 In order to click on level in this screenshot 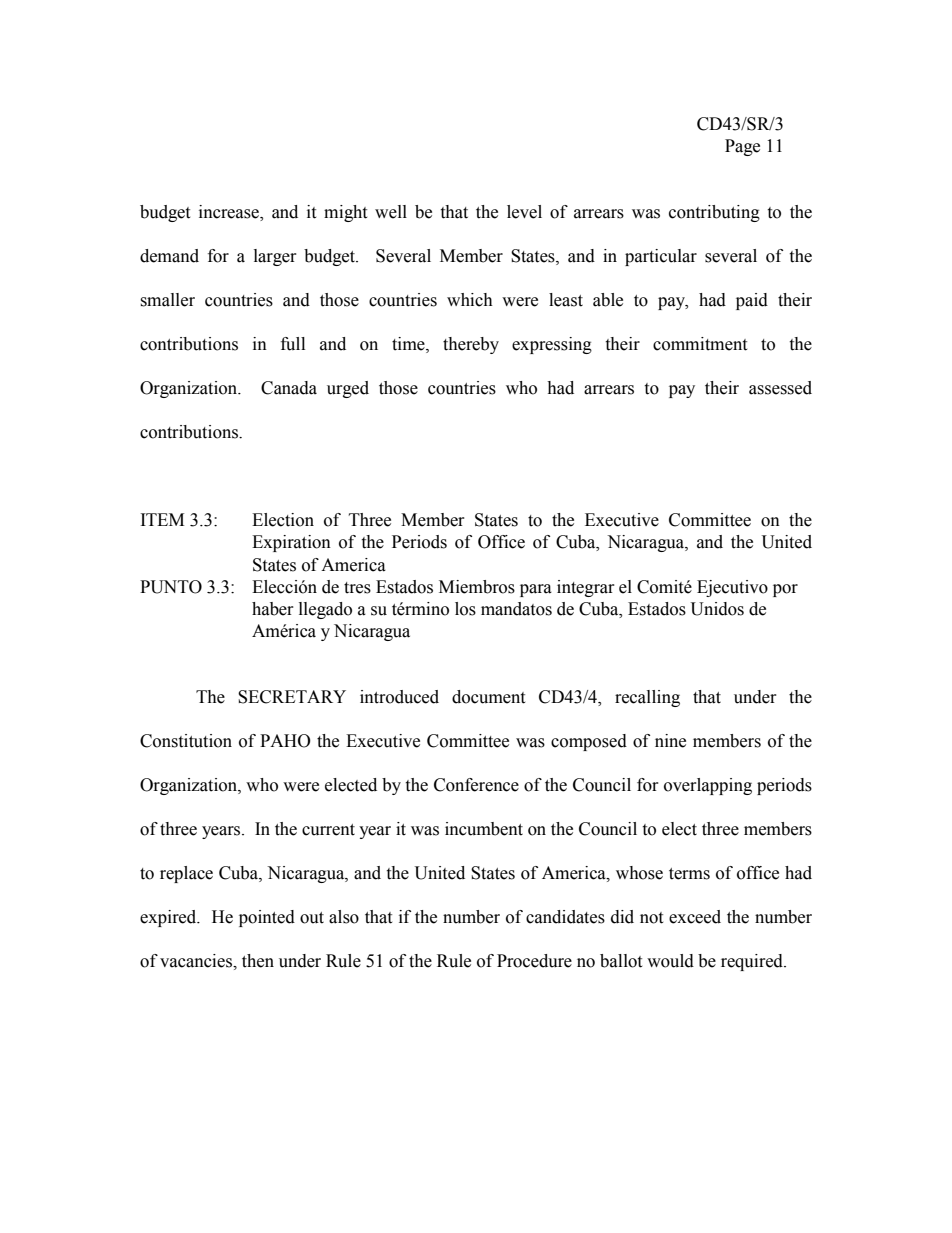, I will do `click(524, 212)`.
